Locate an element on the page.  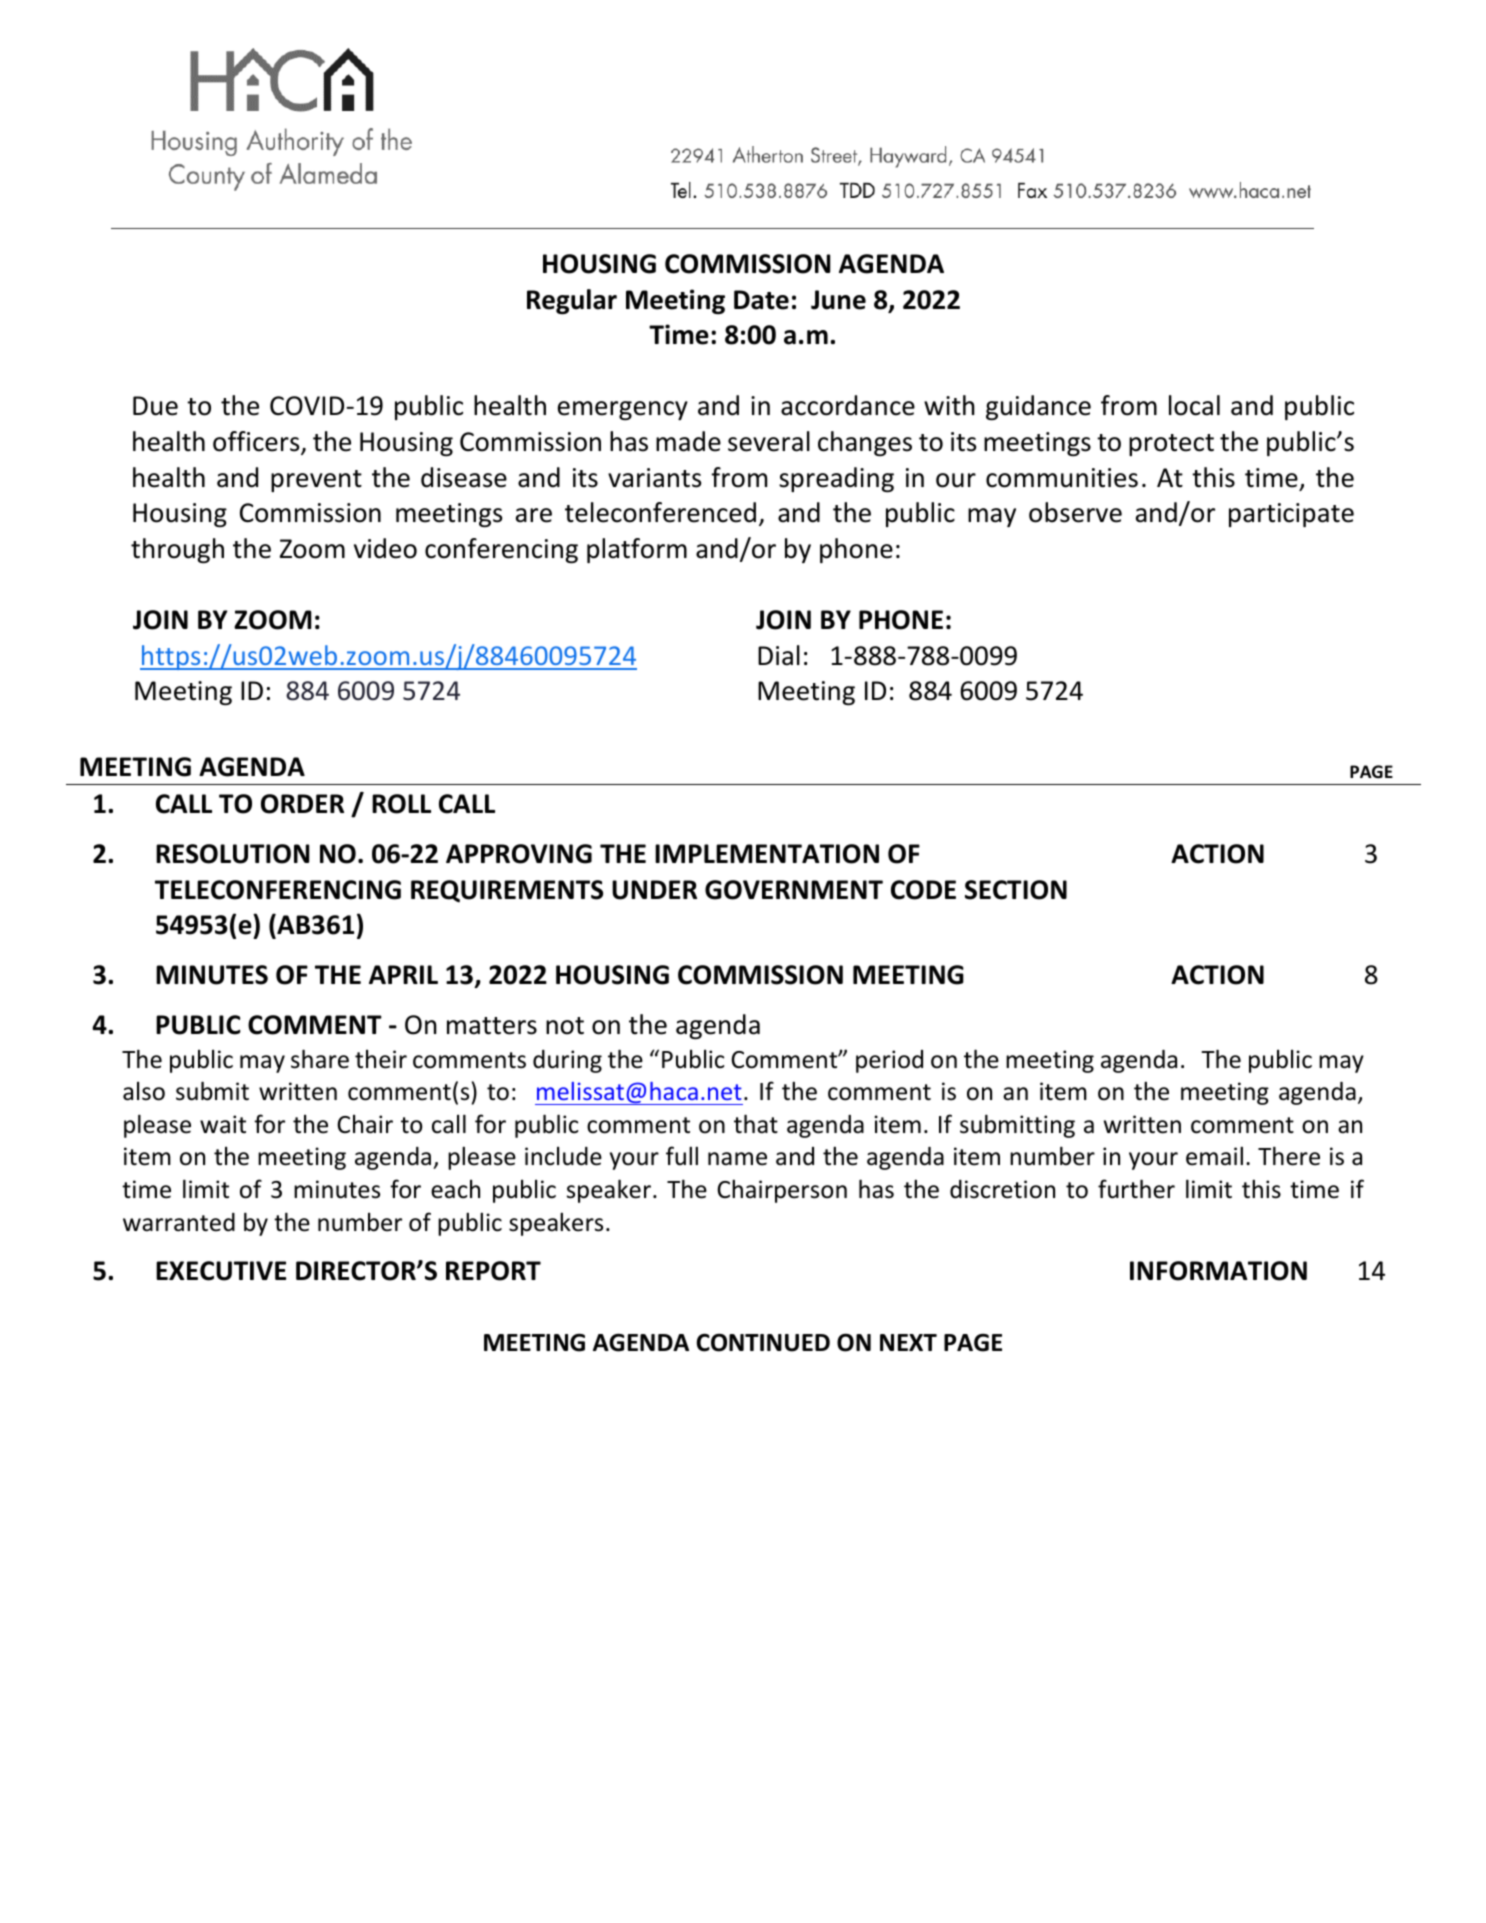
local is located at coordinates (1194, 405).
